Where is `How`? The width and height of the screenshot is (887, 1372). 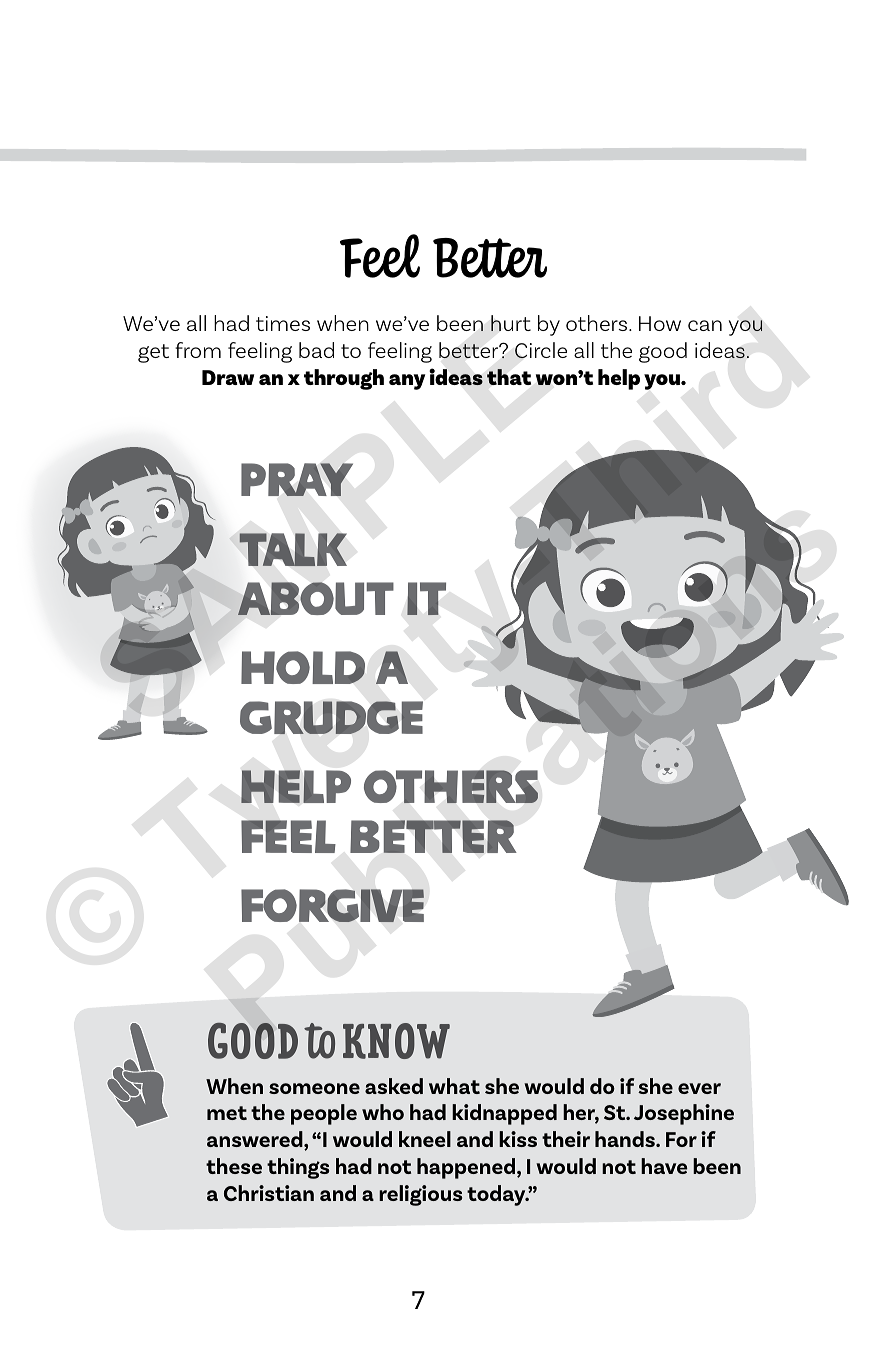 How is located at coordinates (660, 323).
